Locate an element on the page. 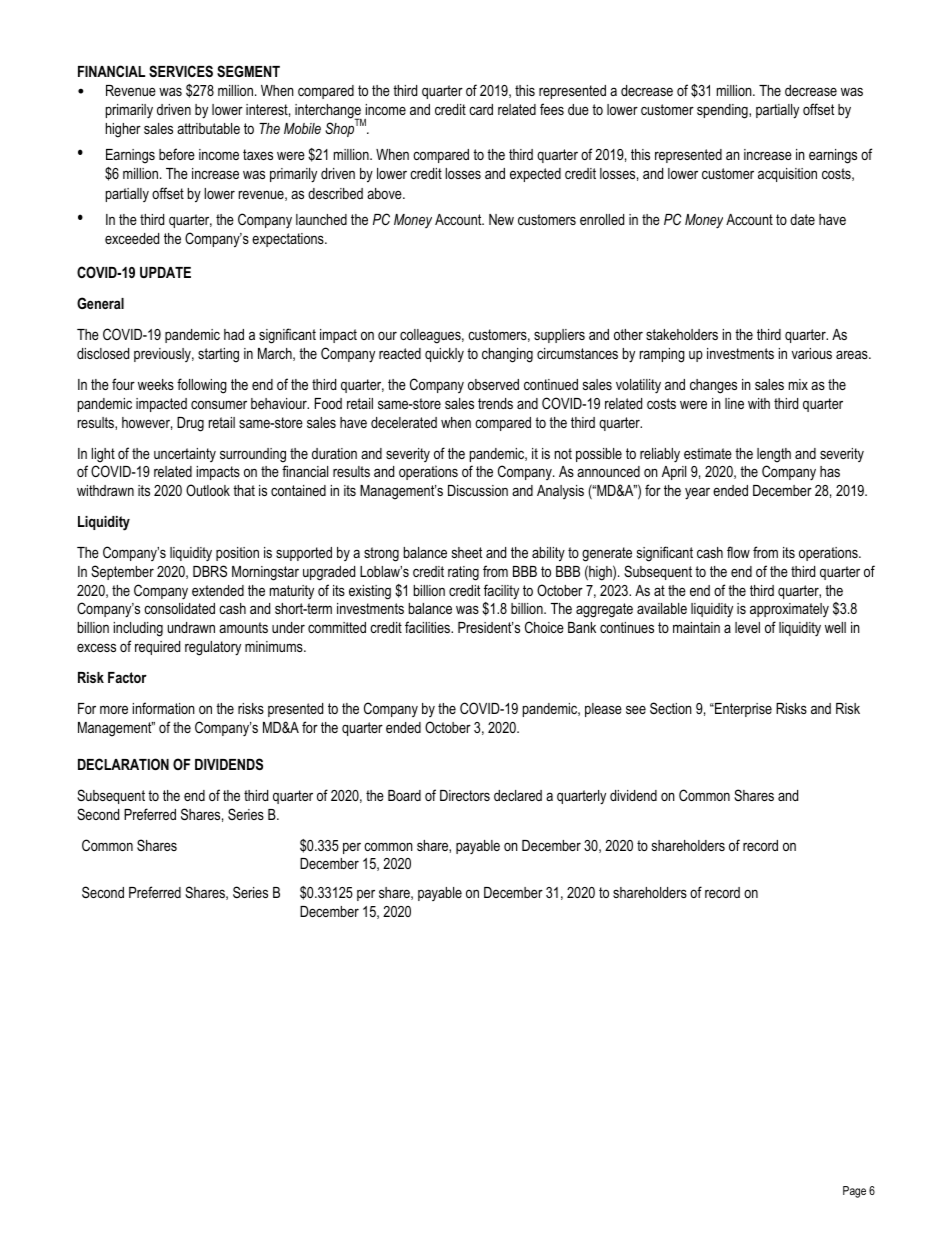 The image size is (952, 1233). card is located at coordinates (481, 109).
